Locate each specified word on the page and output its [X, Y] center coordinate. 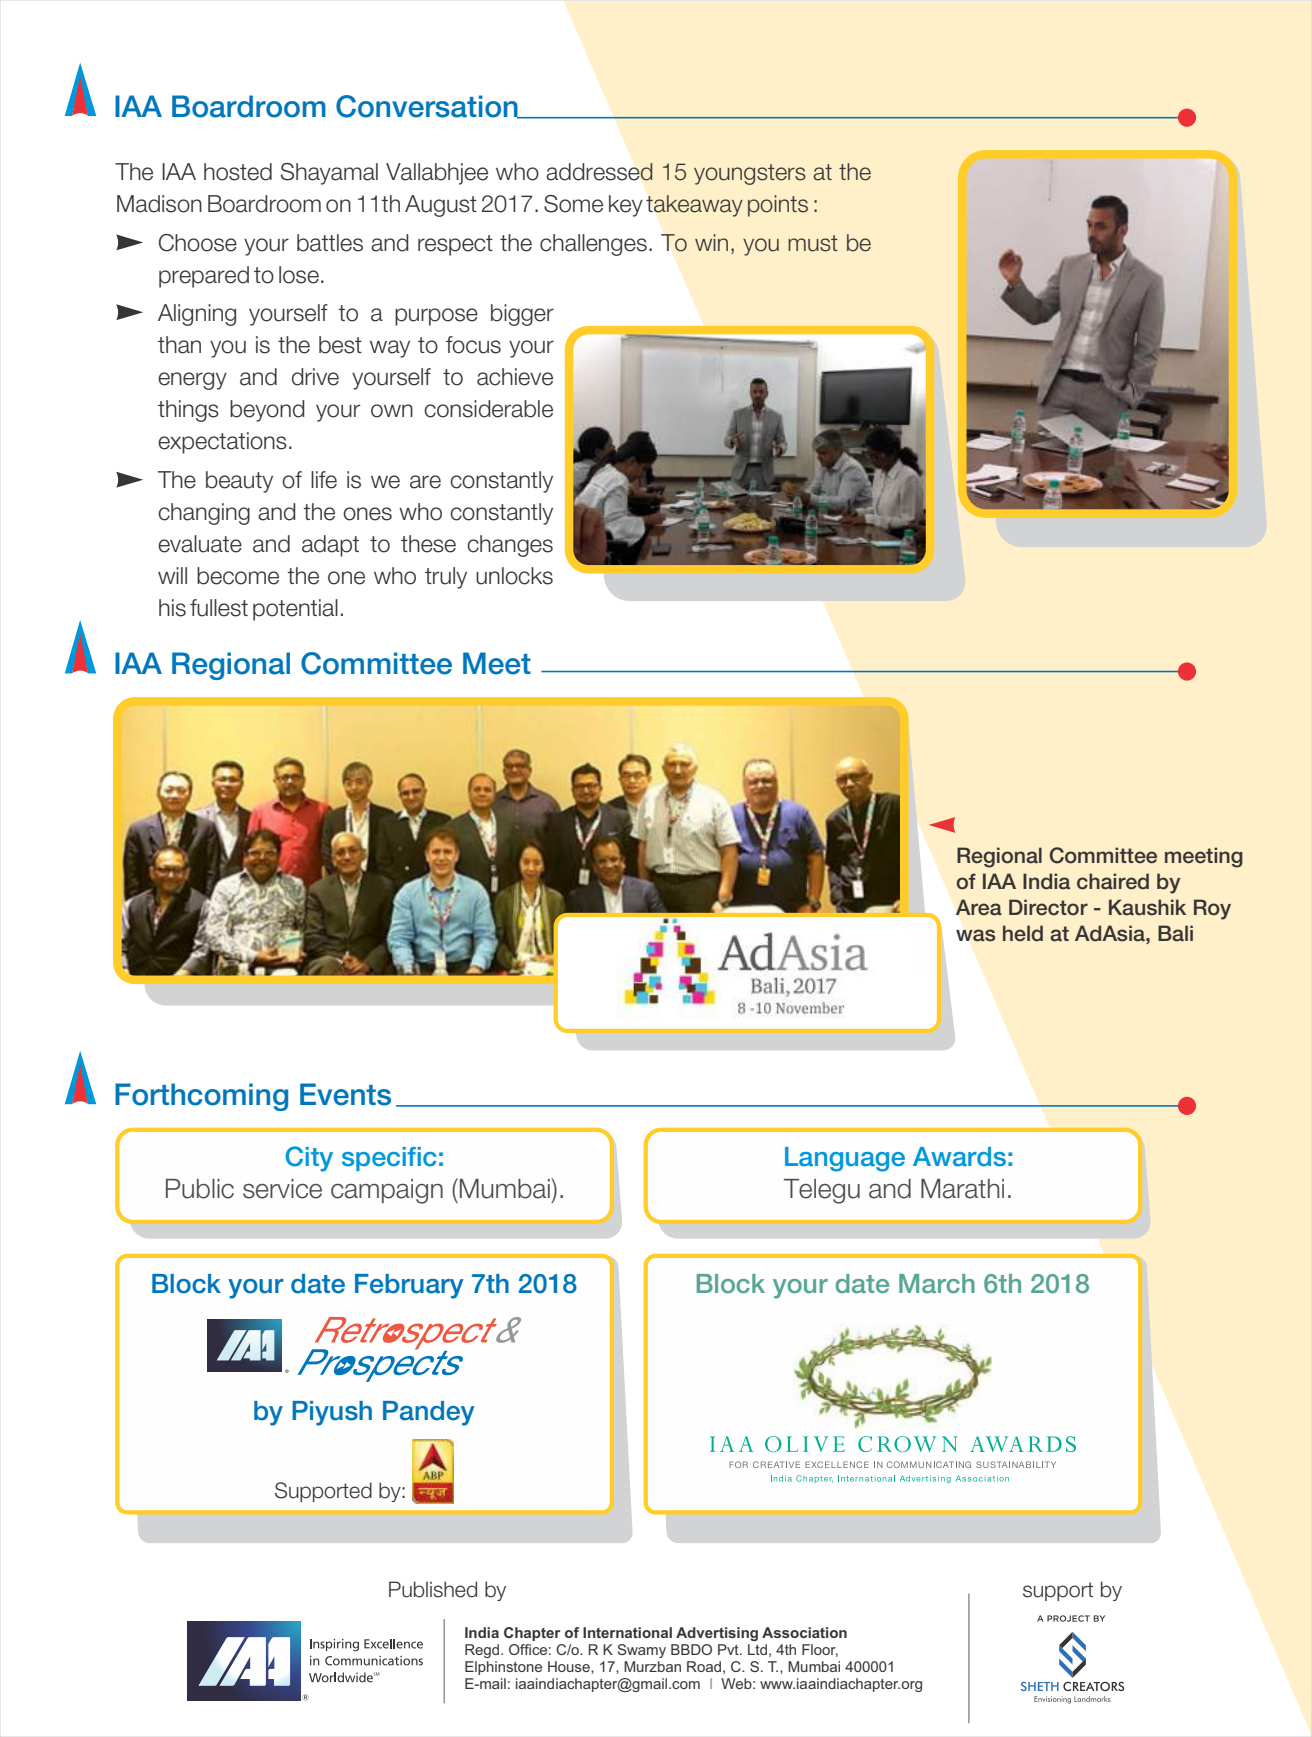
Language [845, 1159]
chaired [1113, 881]
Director [1048, 907]
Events [345, 1094]
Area [979, 907]
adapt [330, 546]
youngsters [750, 174]
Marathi [962, 1189]
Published [433, 1589]
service [282, 1189]
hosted [238, 172]
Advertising [717, 1634]
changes [510, 546]
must [813, 243]
